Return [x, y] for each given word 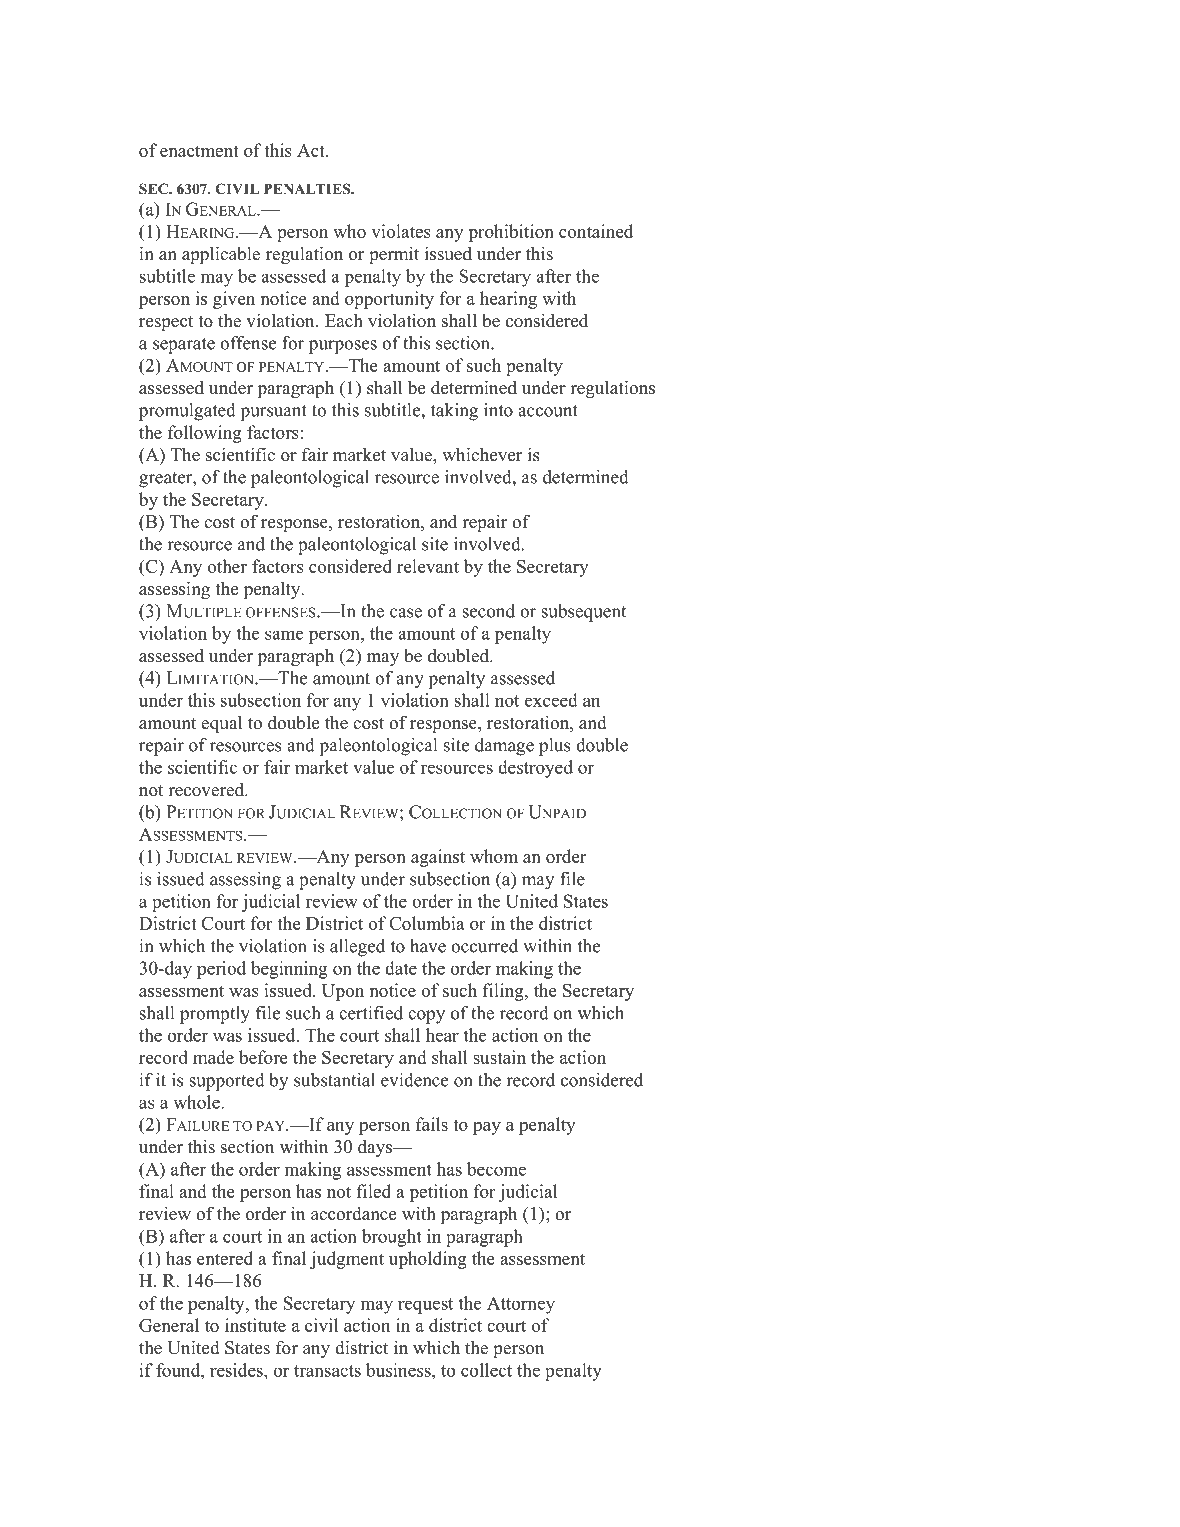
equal [221, 724]
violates [401, 231]
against [438, 858]
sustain [499, 1057]
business [399, 1370]
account [548, 411]
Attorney [521, 1305]
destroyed [535, 769]
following [205, 434]
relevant [428, 566]
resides [237, 1370]
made [213, 1057]
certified [371, 1013]
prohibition [511, 233]
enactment [199, 151]
